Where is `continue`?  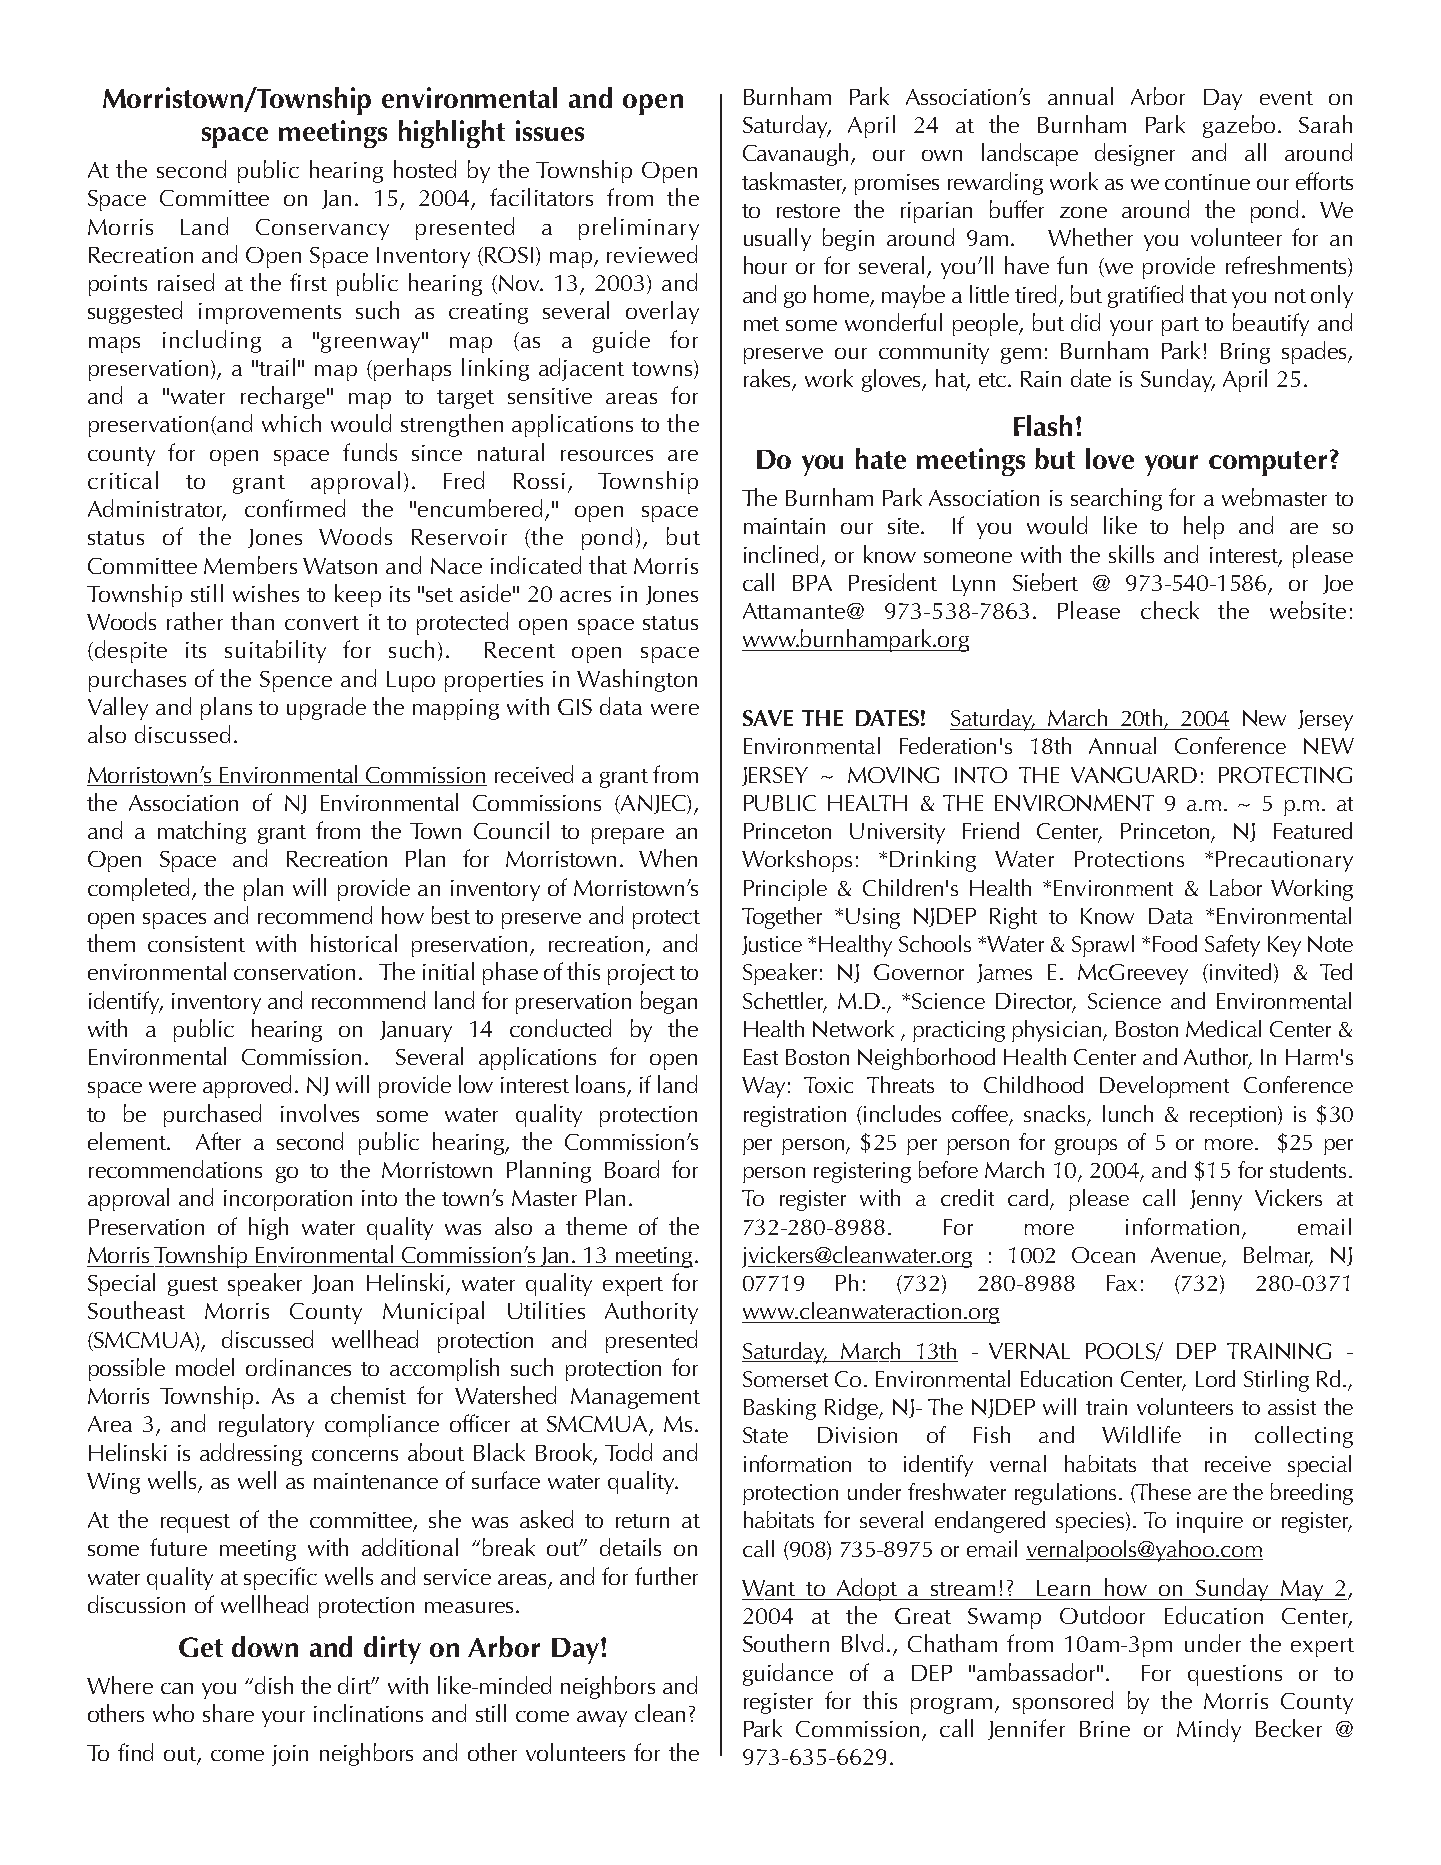 continue is located at coordinates (1207, 182).
